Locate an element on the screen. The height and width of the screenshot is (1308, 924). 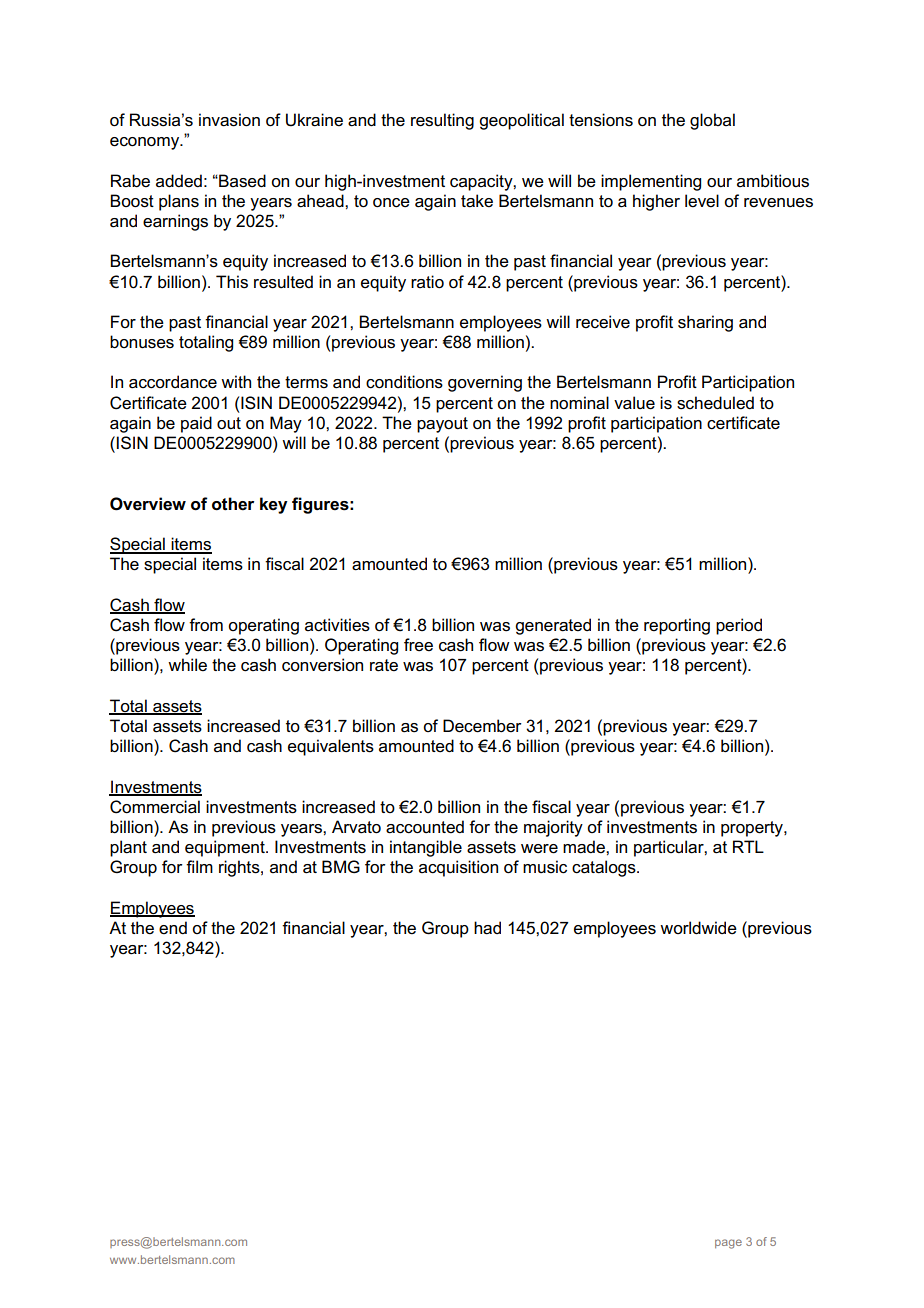
other is located at coordinates (233, 504).
